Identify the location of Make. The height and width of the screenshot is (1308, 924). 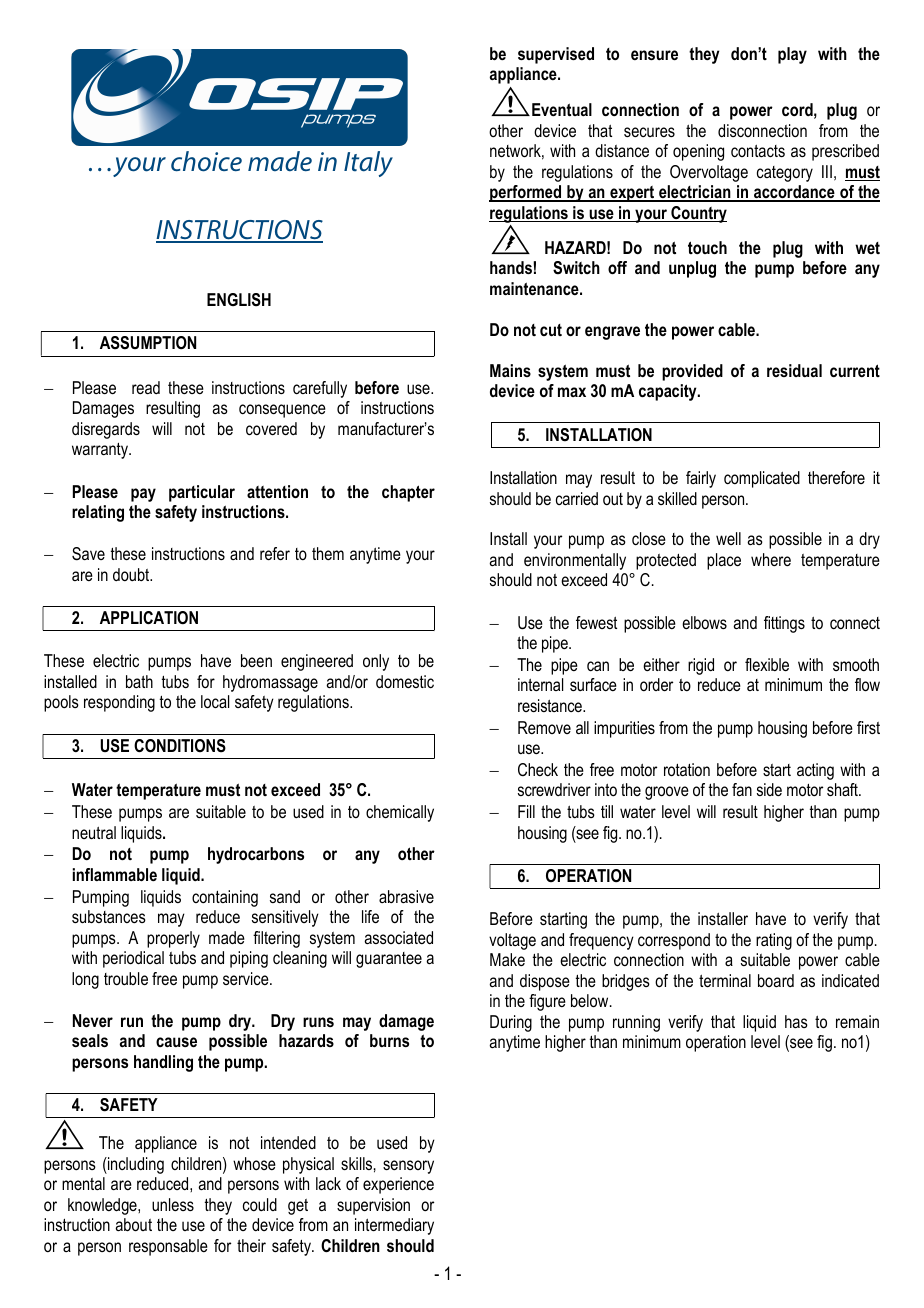
(507, 959).
